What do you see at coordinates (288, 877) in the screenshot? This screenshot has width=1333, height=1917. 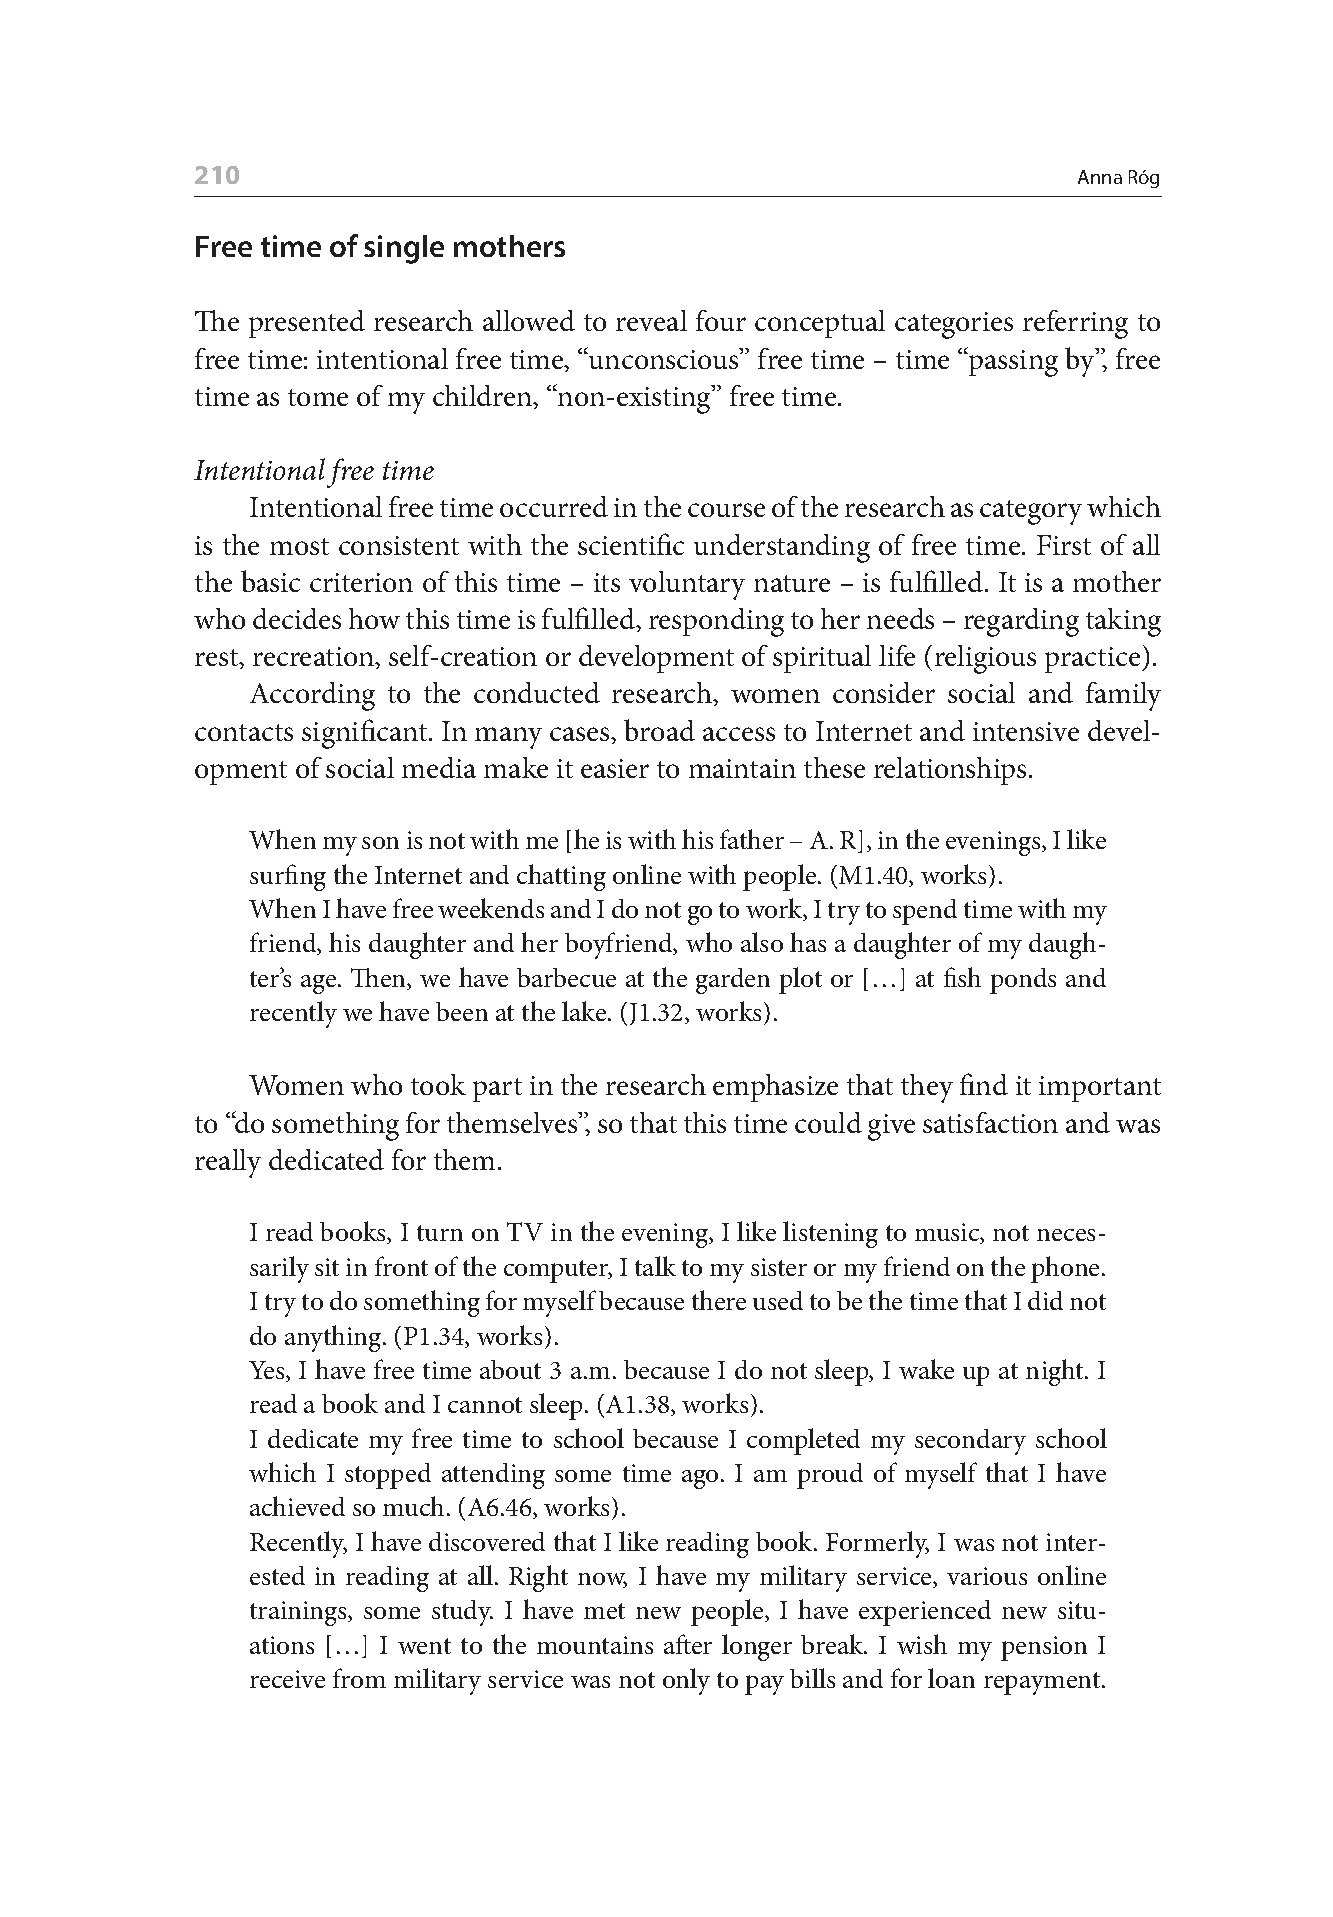 I see `surfing` at bounding box center [288, 877].
